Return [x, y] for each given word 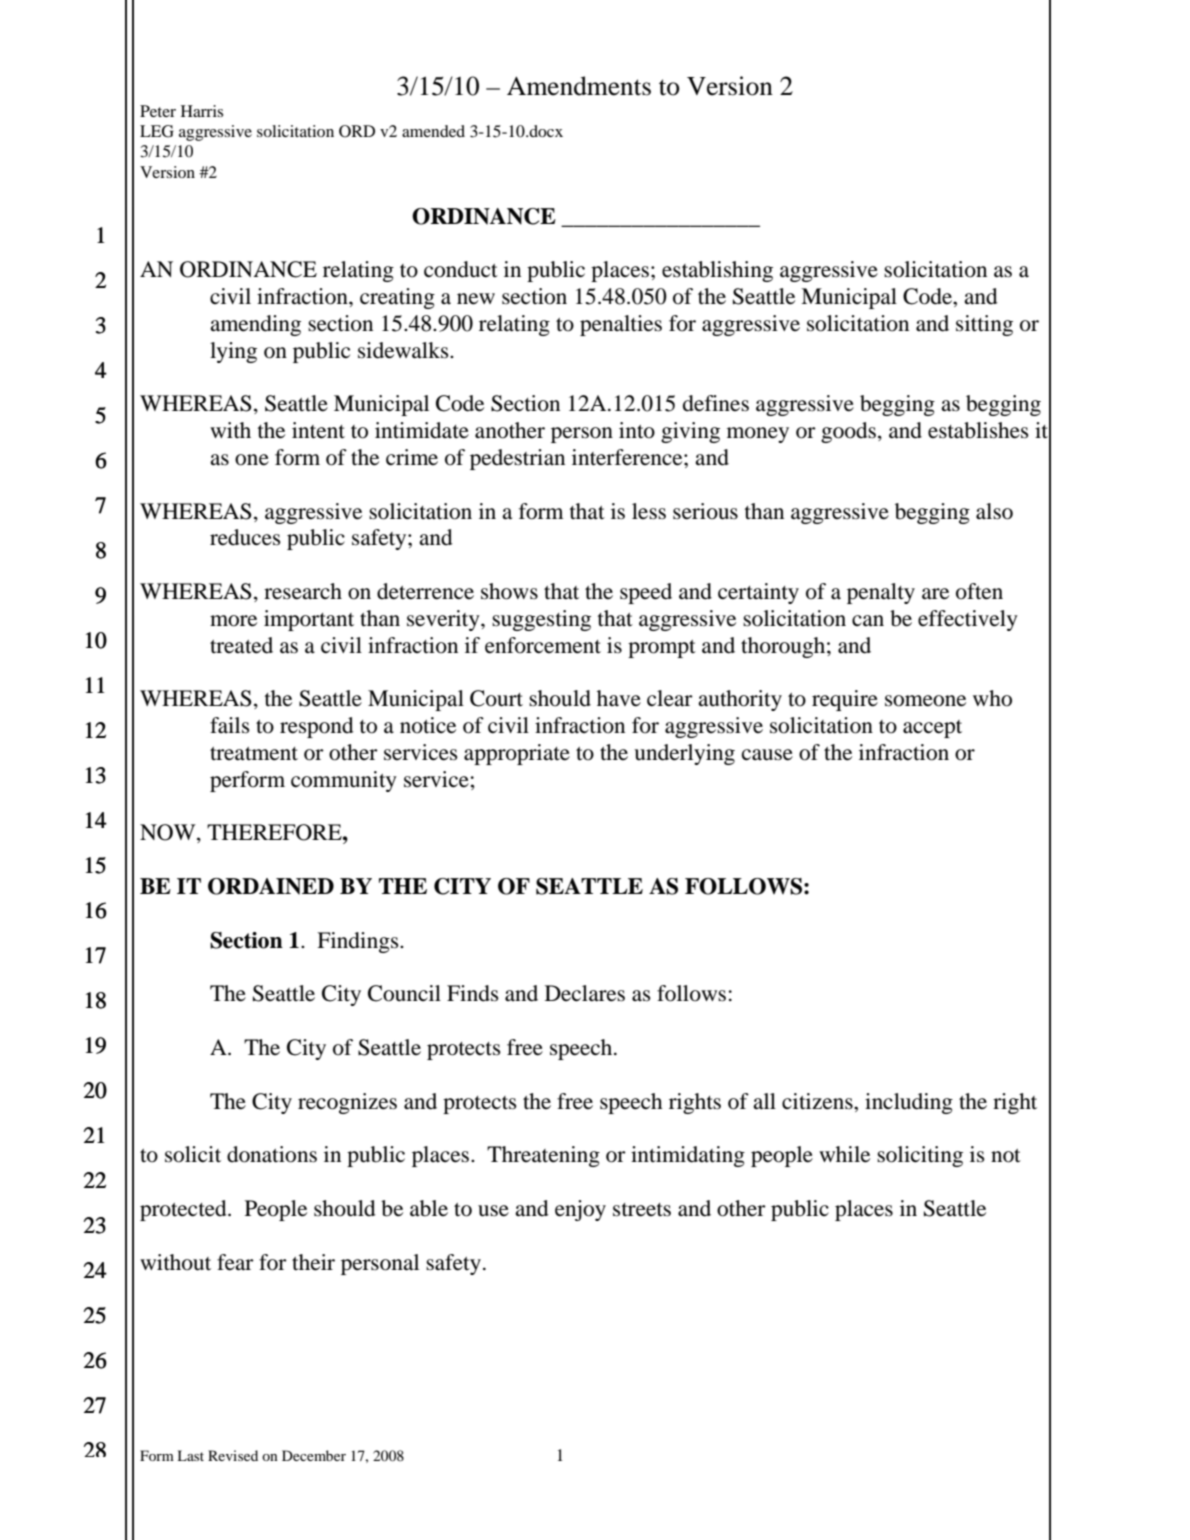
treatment [254, 754]
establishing [717, 271]
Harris [202, 111]
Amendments [579, 86]
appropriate [517, 754]
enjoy [580, 1210]
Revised [233, 1455]
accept [932, 729]
